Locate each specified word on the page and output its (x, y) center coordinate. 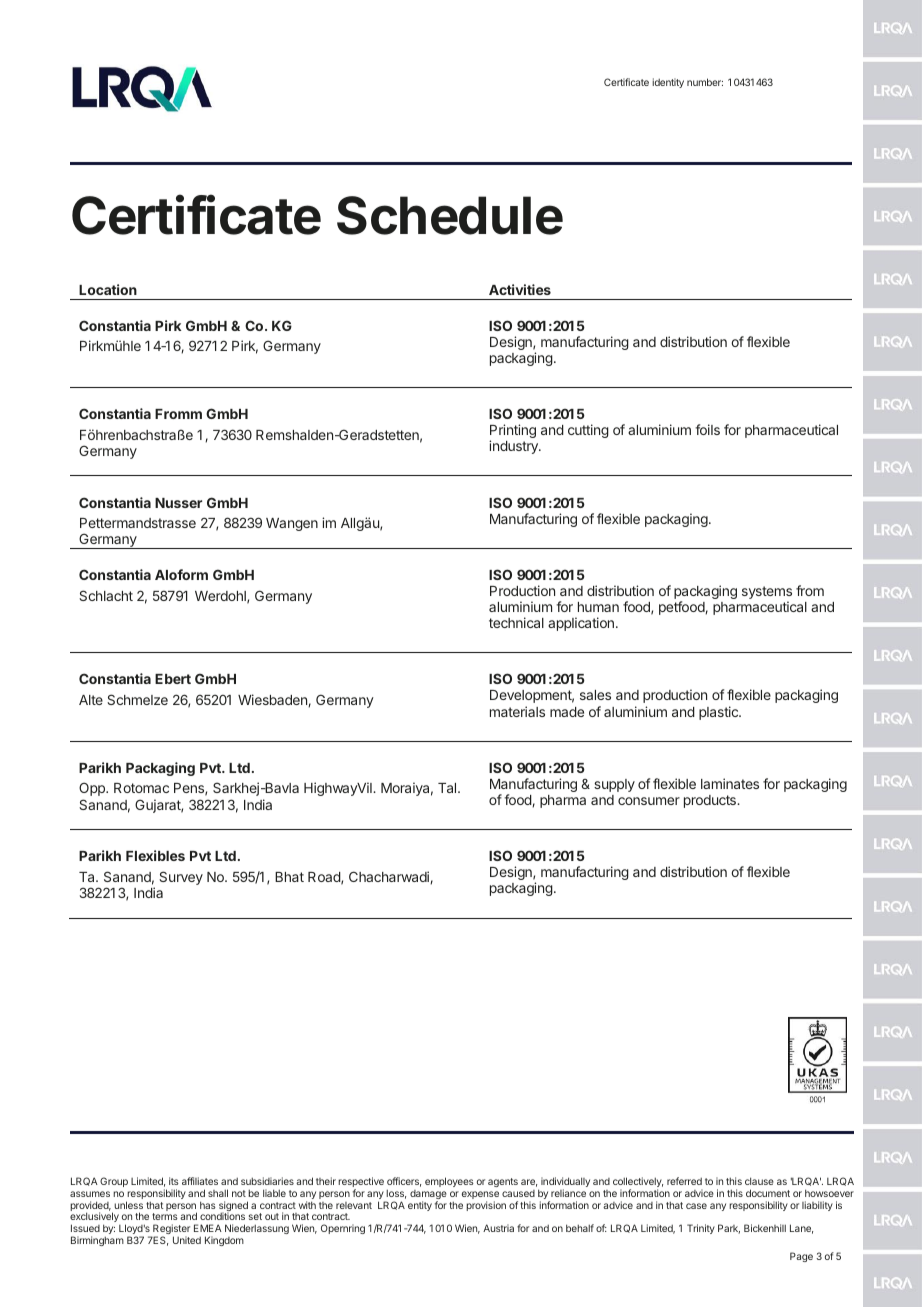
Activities (520, 289)
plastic (719, 713)
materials (517, 711)
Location (108, 289)
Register (170, 1230)
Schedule (450, 215)
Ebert (173, 679)
